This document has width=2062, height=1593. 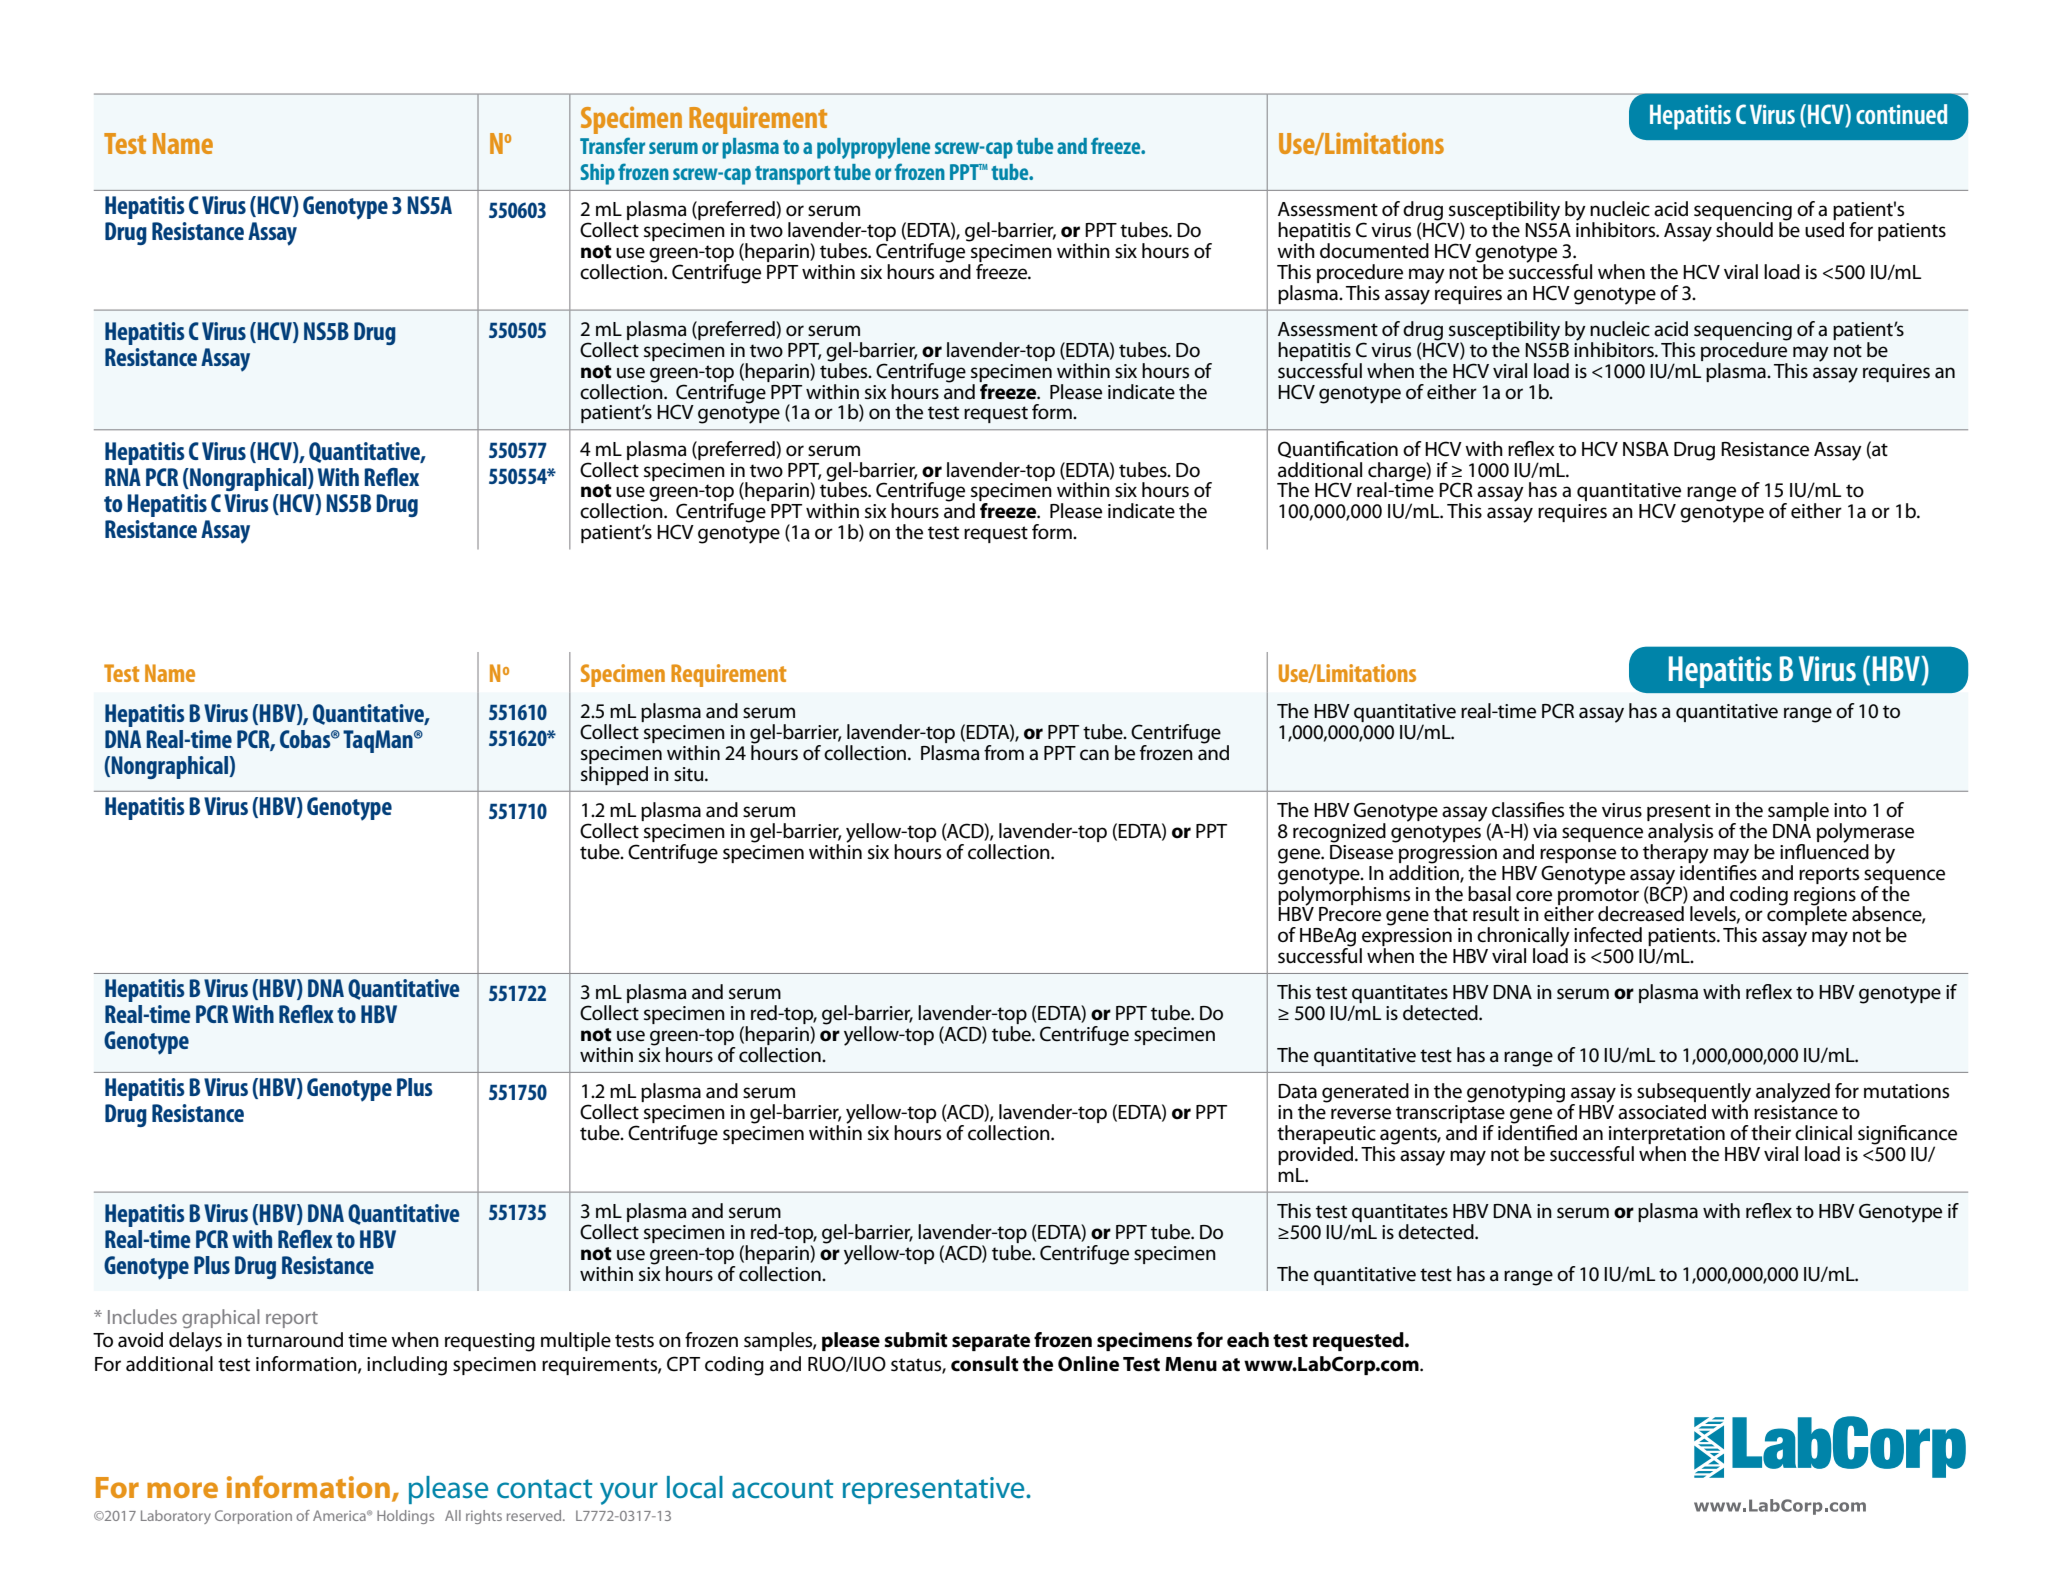 I want to click on recognized, so click(x=1339, y=833).
